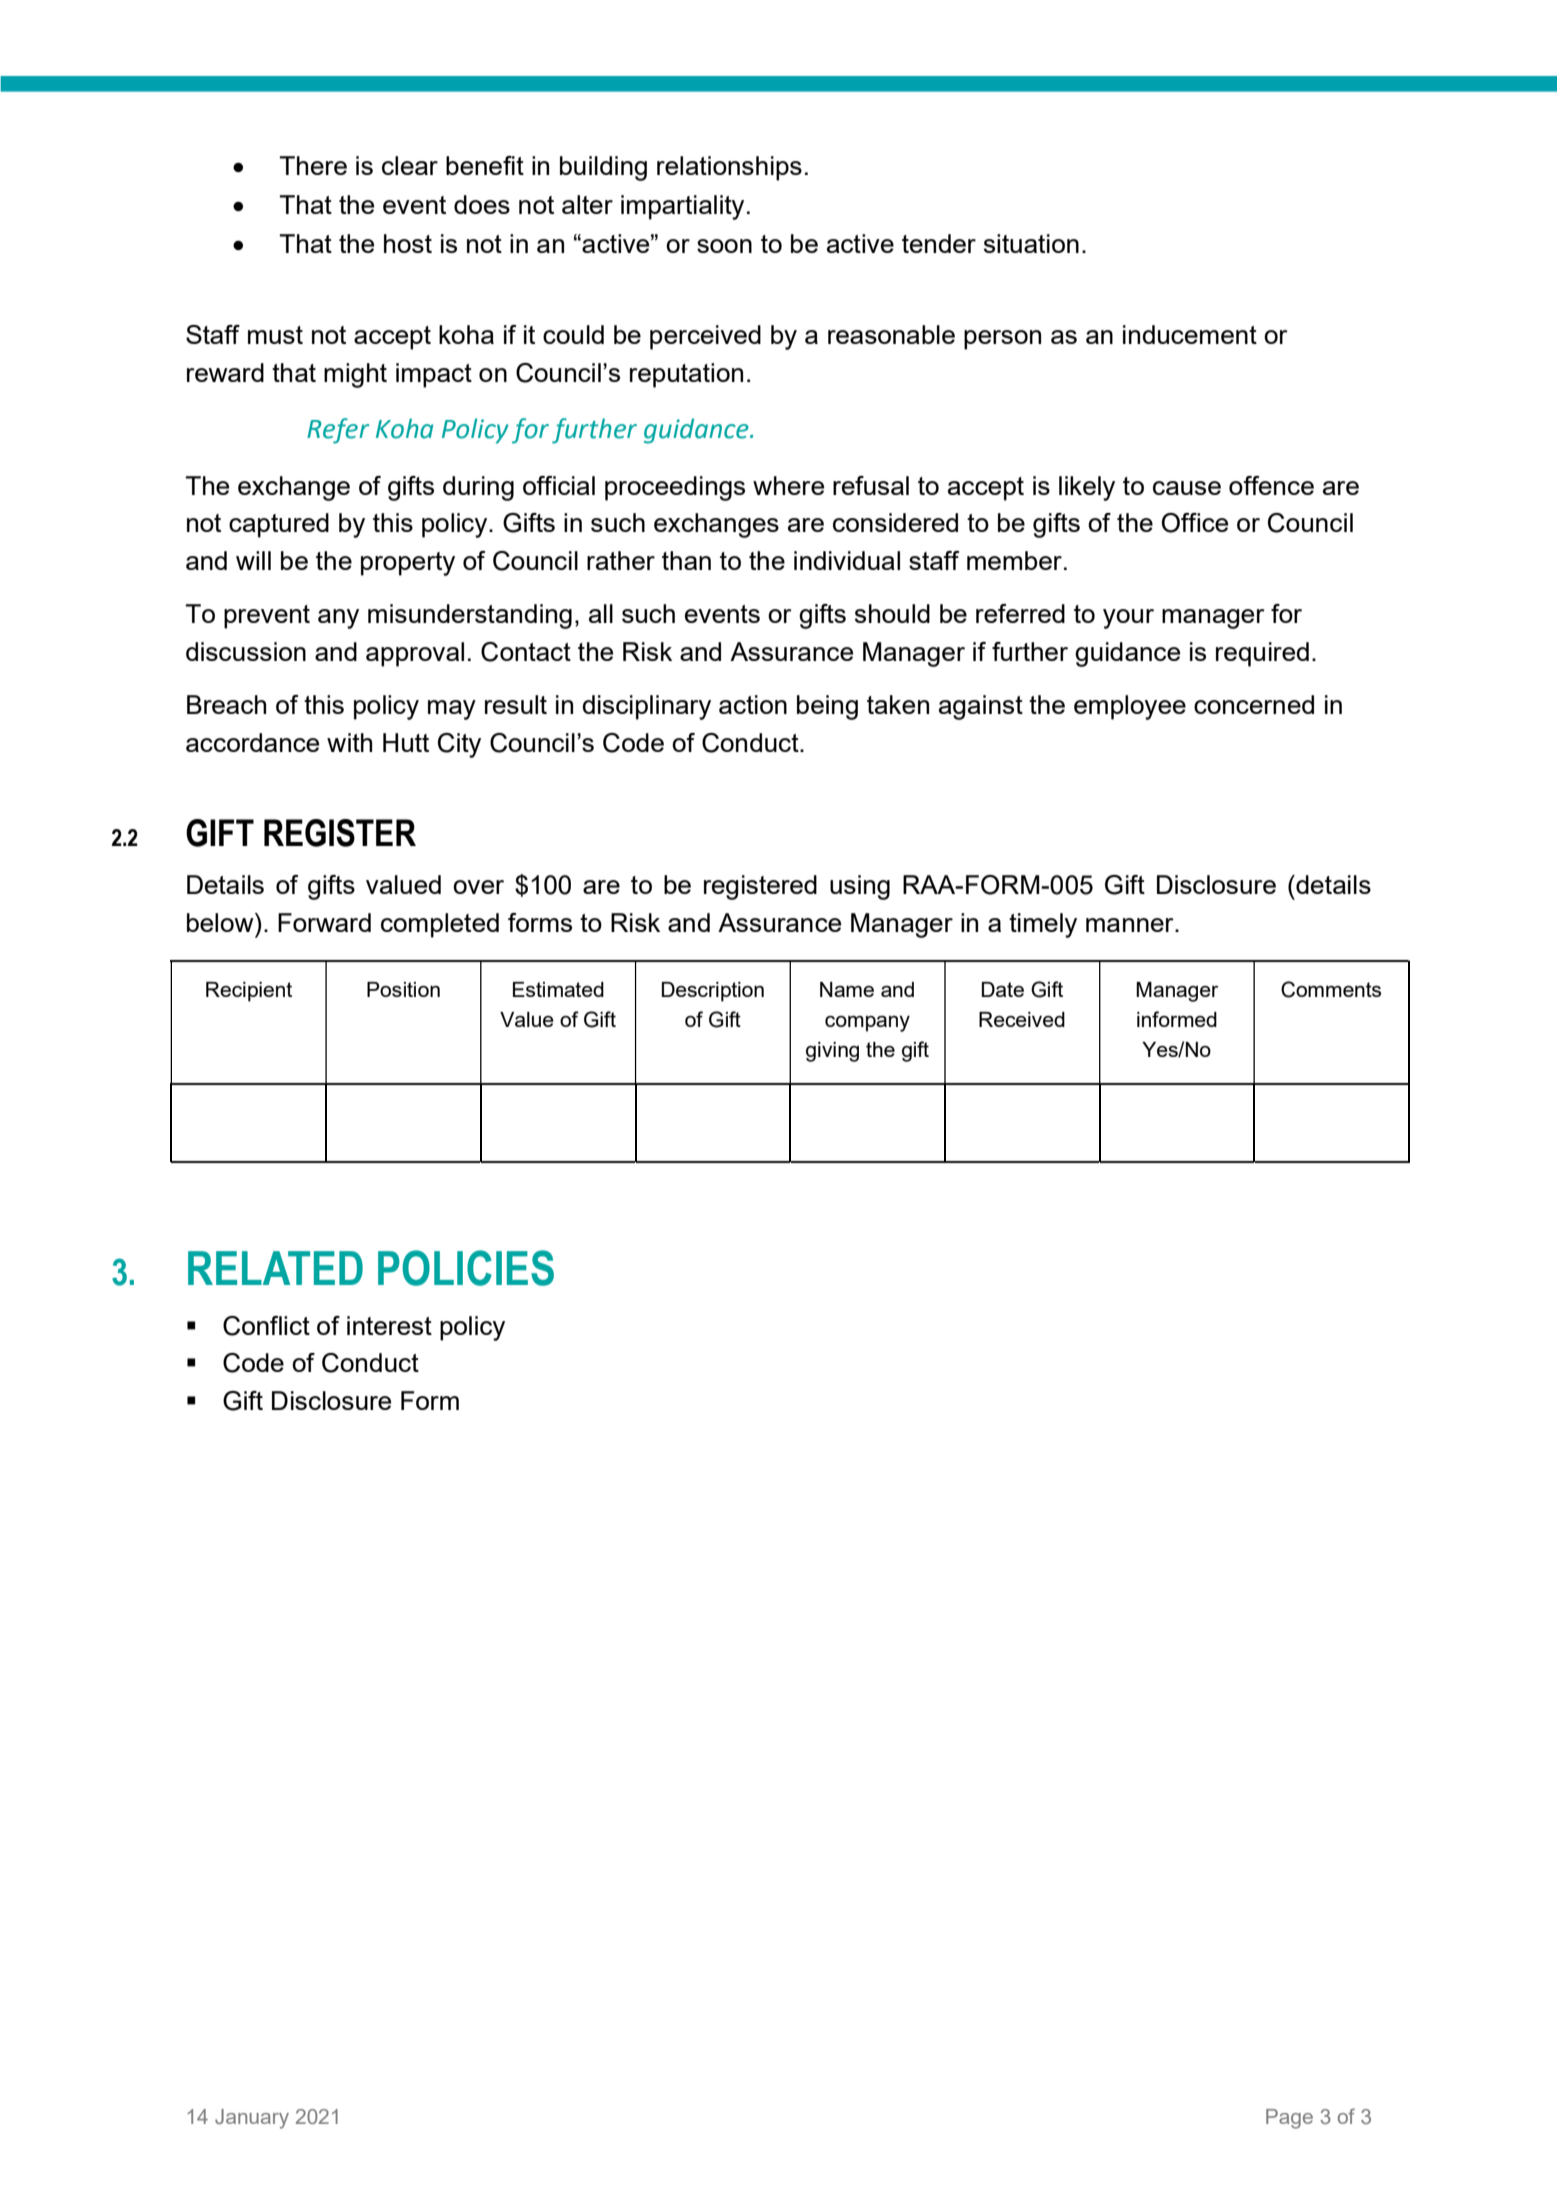  What do you see at coordinates (408, 243) in the screenshot?
I see `host` at bounding box center [408, 243].
